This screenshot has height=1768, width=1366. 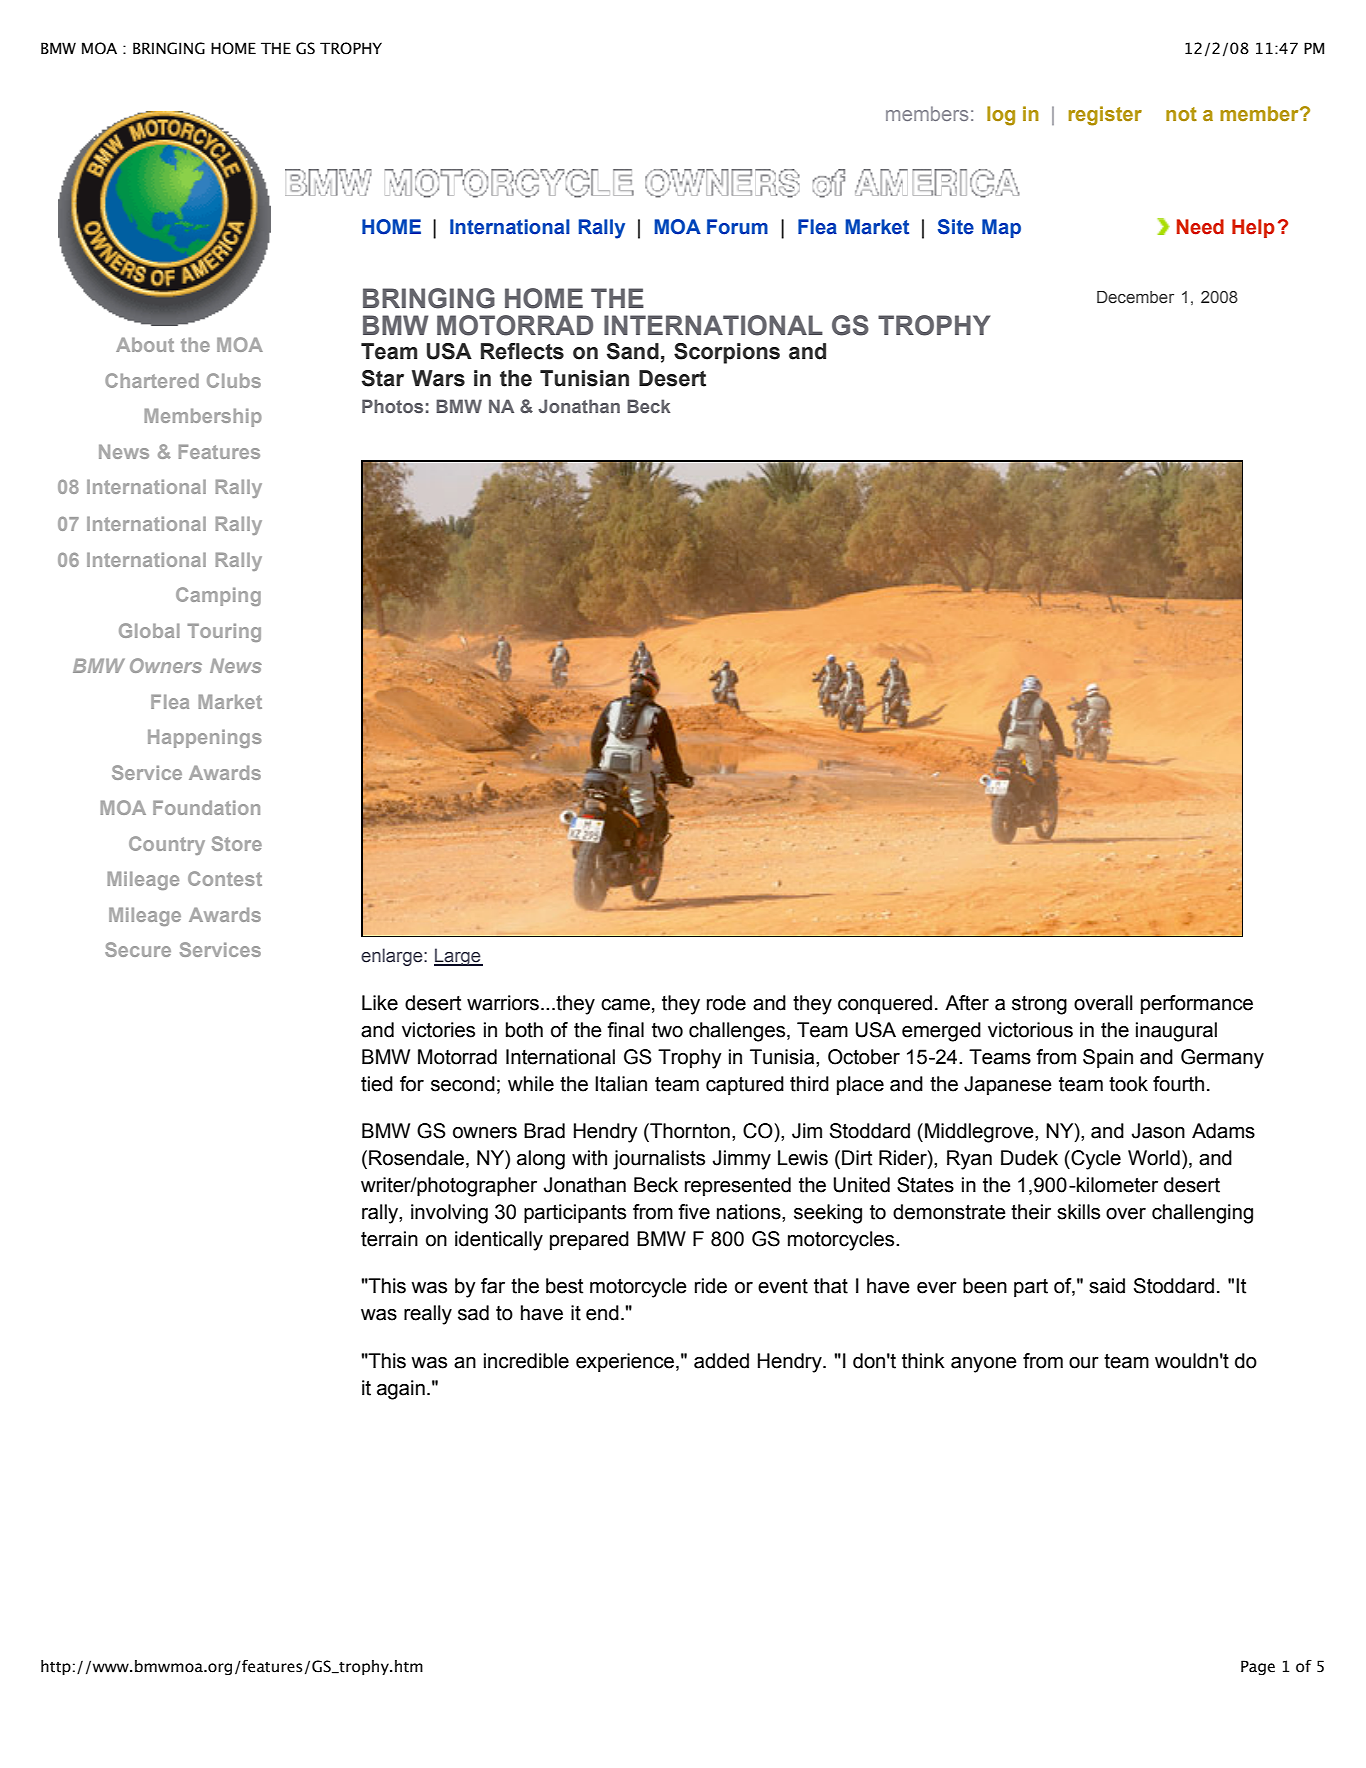 I want to click on Jason, so click(x=1158, y=1131).
